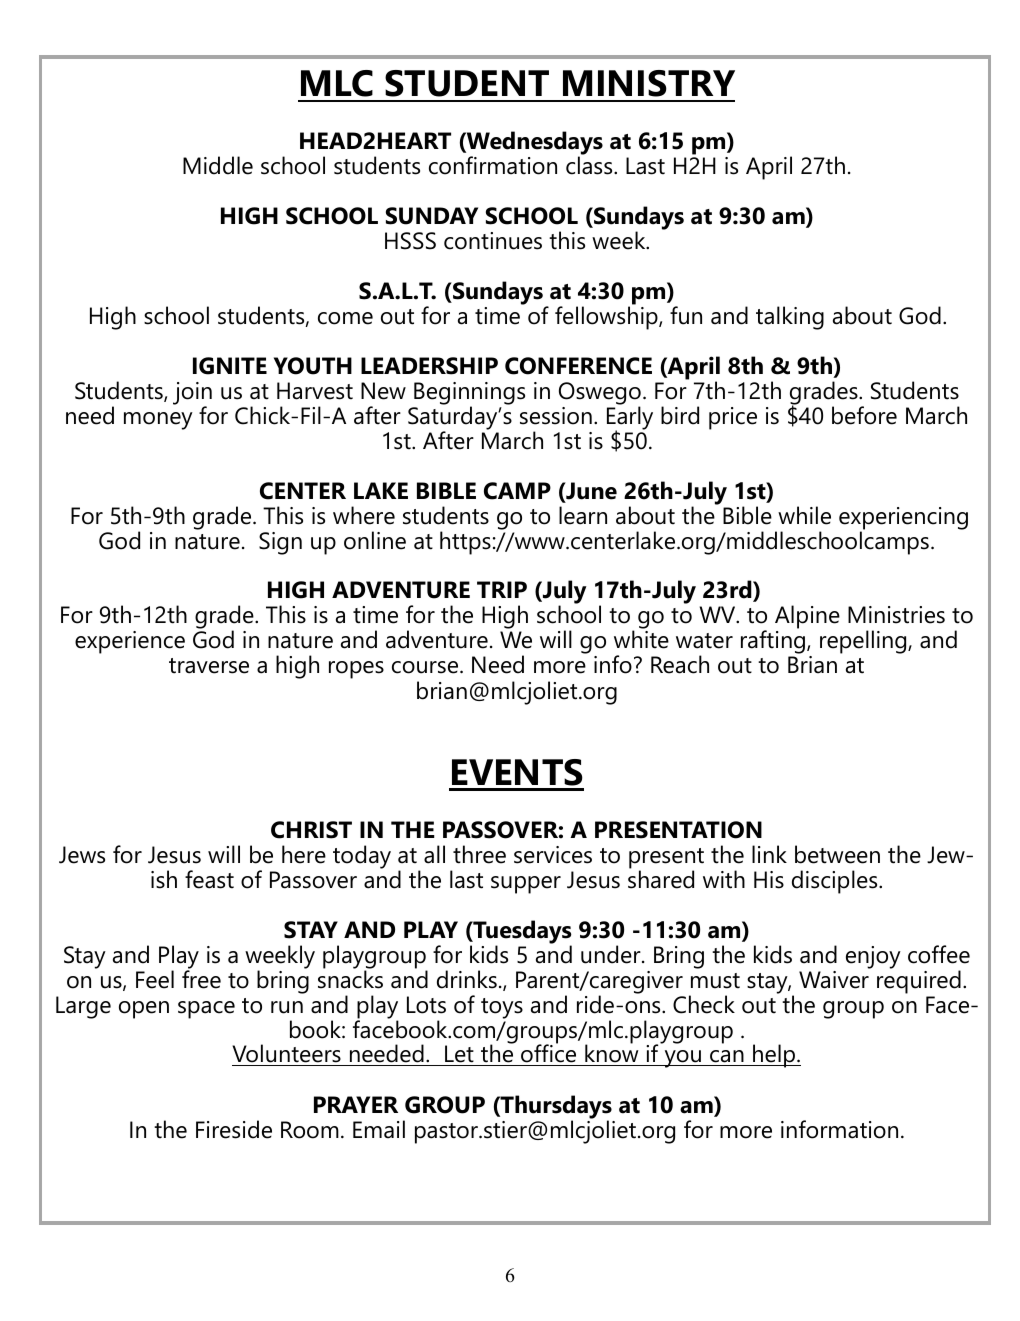  Describe the element at coordinates (549, 1054) in the screenshot. I see `office` at that location.
